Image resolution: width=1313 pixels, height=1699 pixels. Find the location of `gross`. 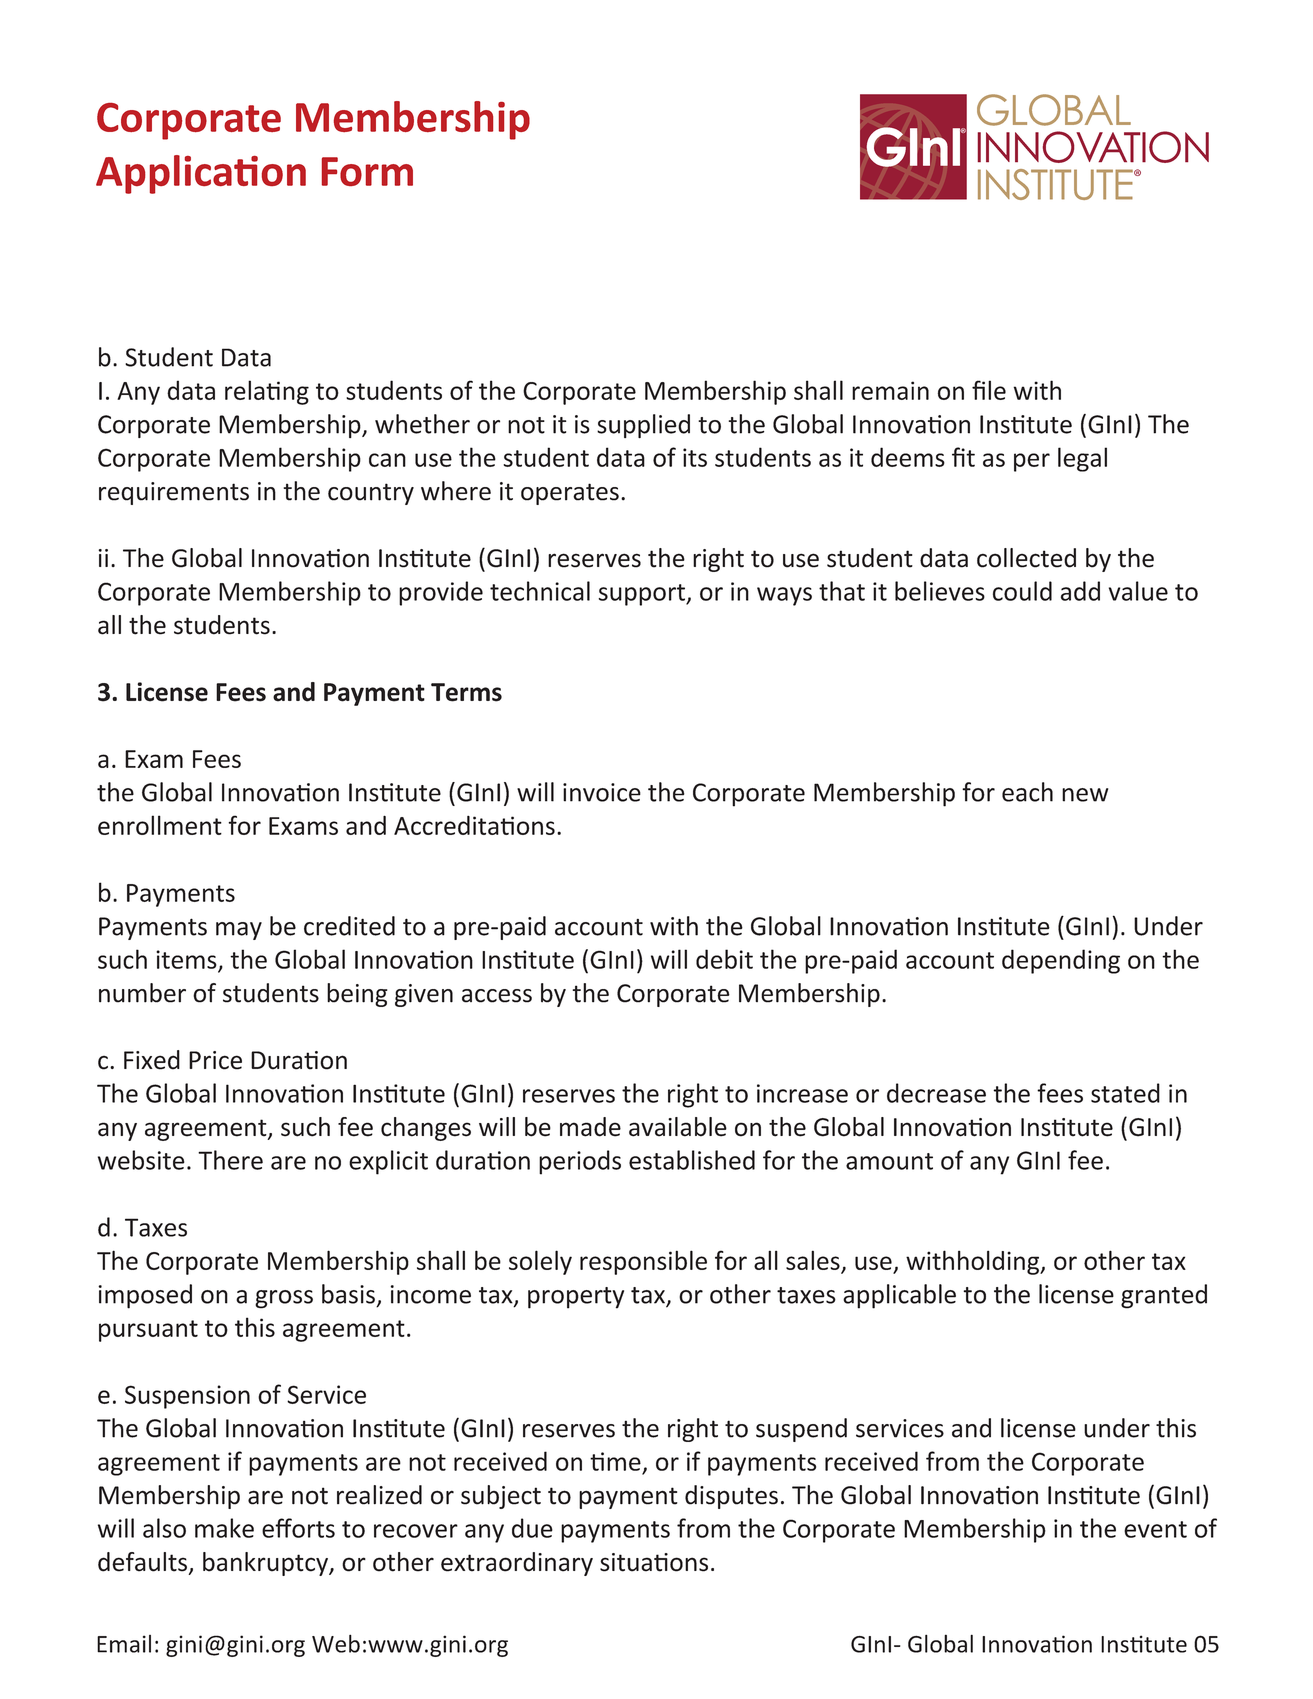

gross is located at coordinates (284, 1299).
